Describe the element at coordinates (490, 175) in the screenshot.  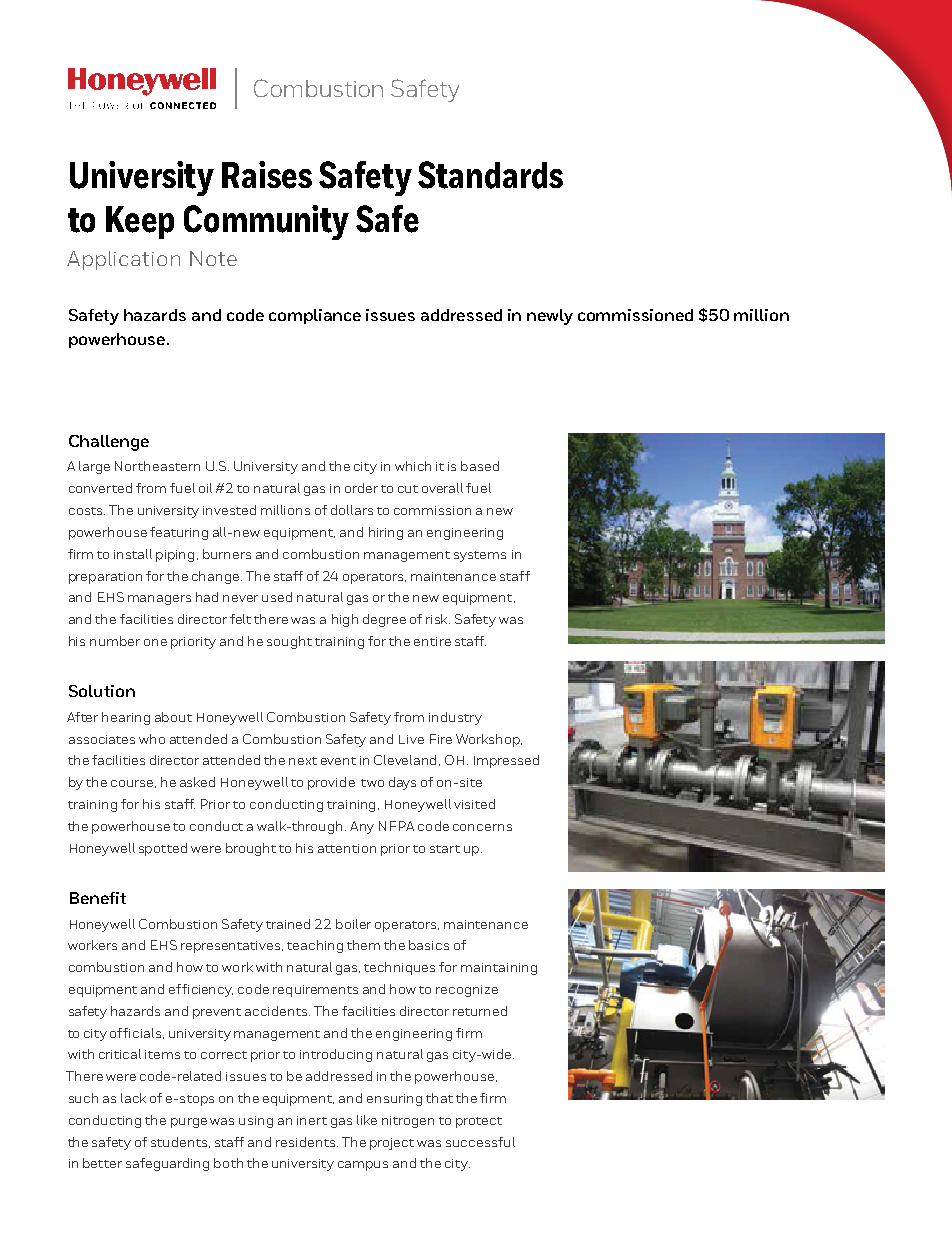
I see `Standards` at that location.
